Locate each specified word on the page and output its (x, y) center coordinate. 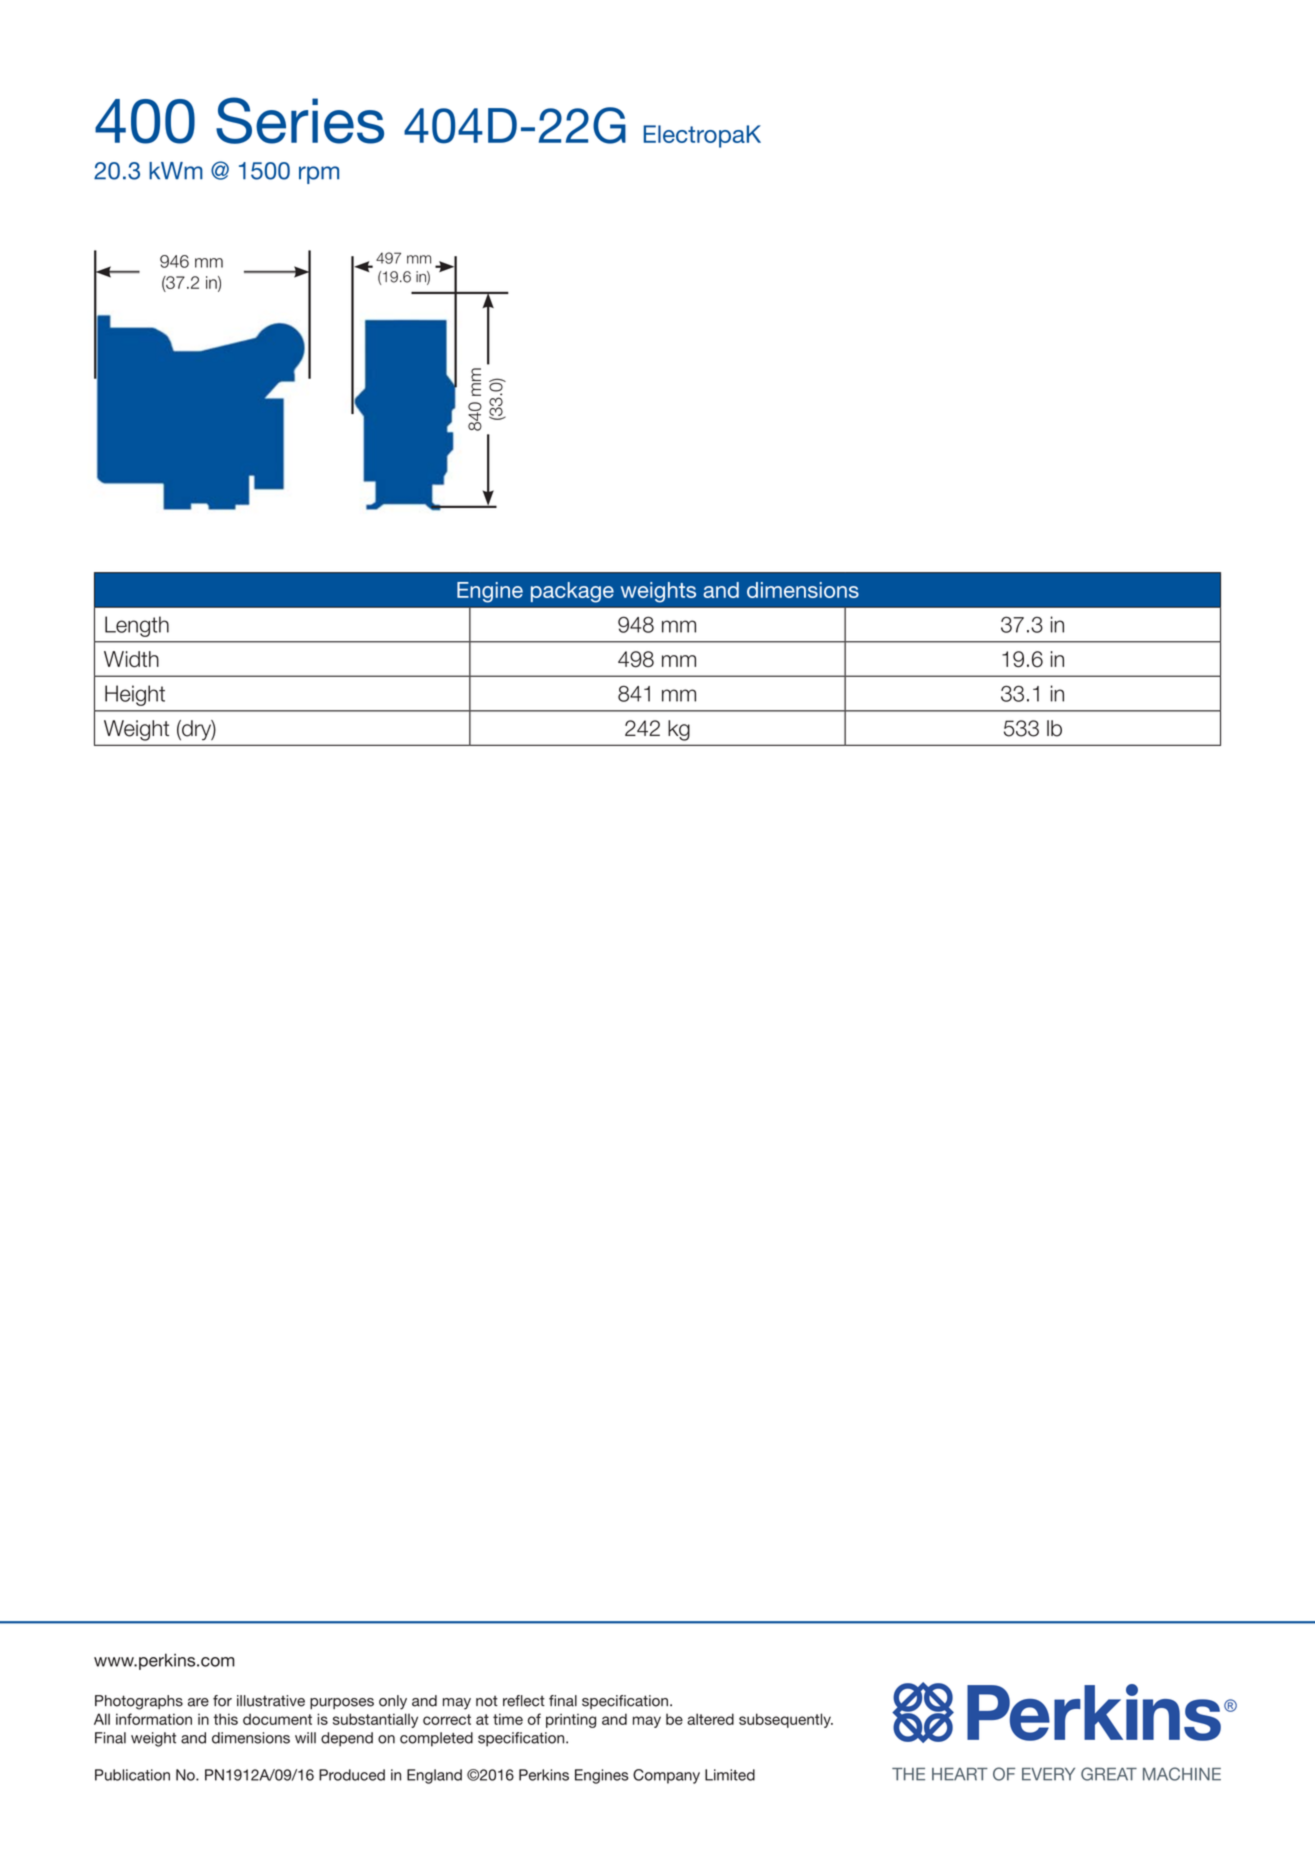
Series (300, 120)
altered (710, 1719)
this (225, 1719)
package (572, 592)
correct (447, 1719)
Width (131, 659)
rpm (319, 175)
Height (135, 695)
